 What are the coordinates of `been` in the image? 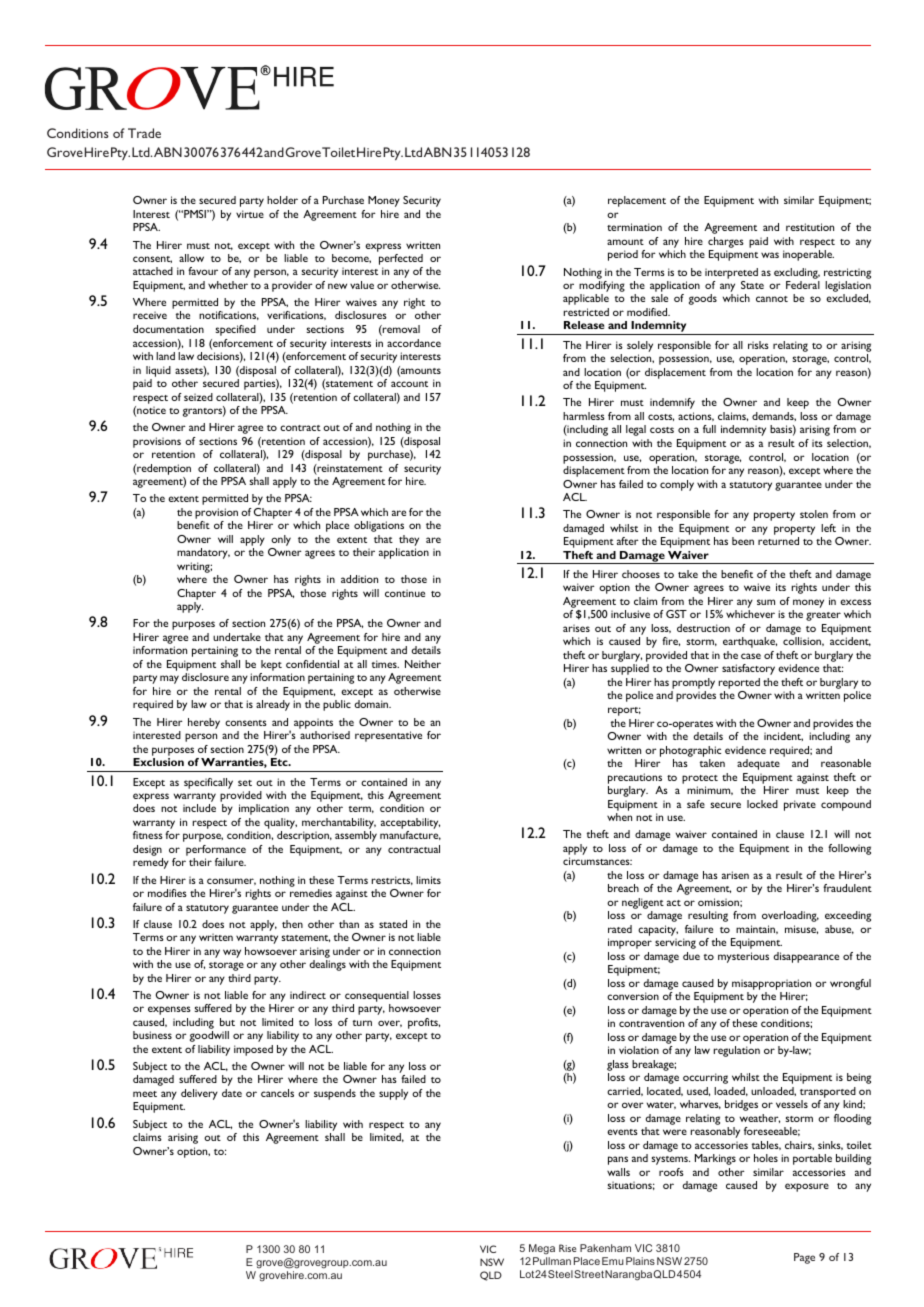 It's located at (743, 541).
